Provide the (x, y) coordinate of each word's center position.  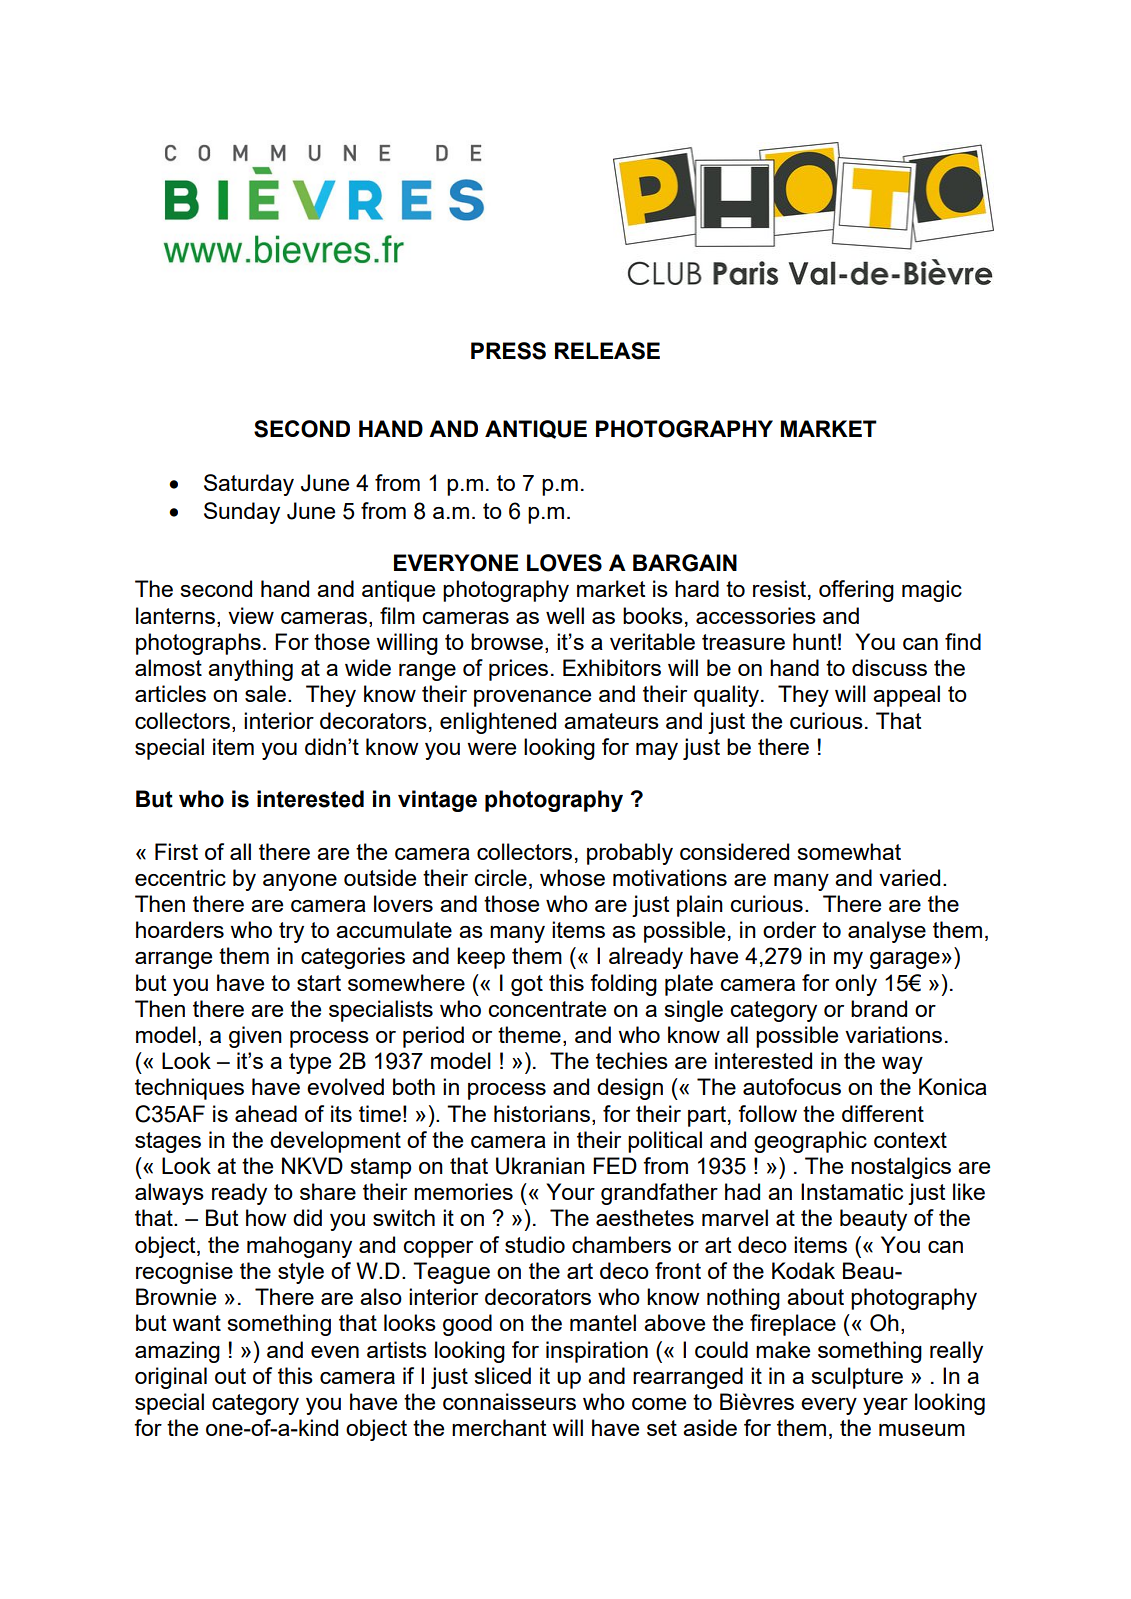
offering (856, 591)
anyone (300, 882)
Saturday (249, 485)
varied (909, 877)
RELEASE (607, 351)
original (171, 1378)
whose (572, 877)
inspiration (597, 1352)
